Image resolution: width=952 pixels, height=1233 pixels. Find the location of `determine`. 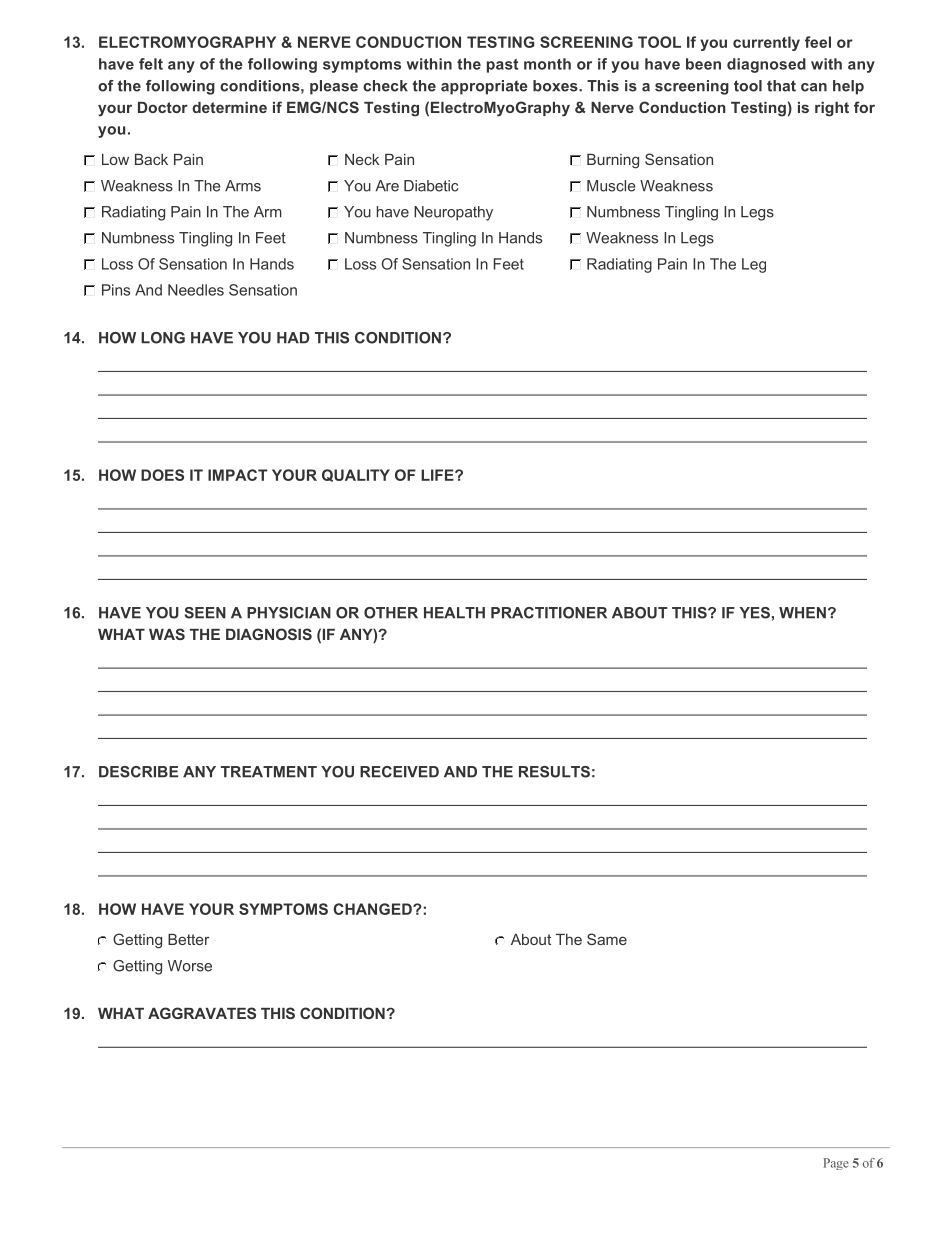

determine is located at coordinates (229, 107).
